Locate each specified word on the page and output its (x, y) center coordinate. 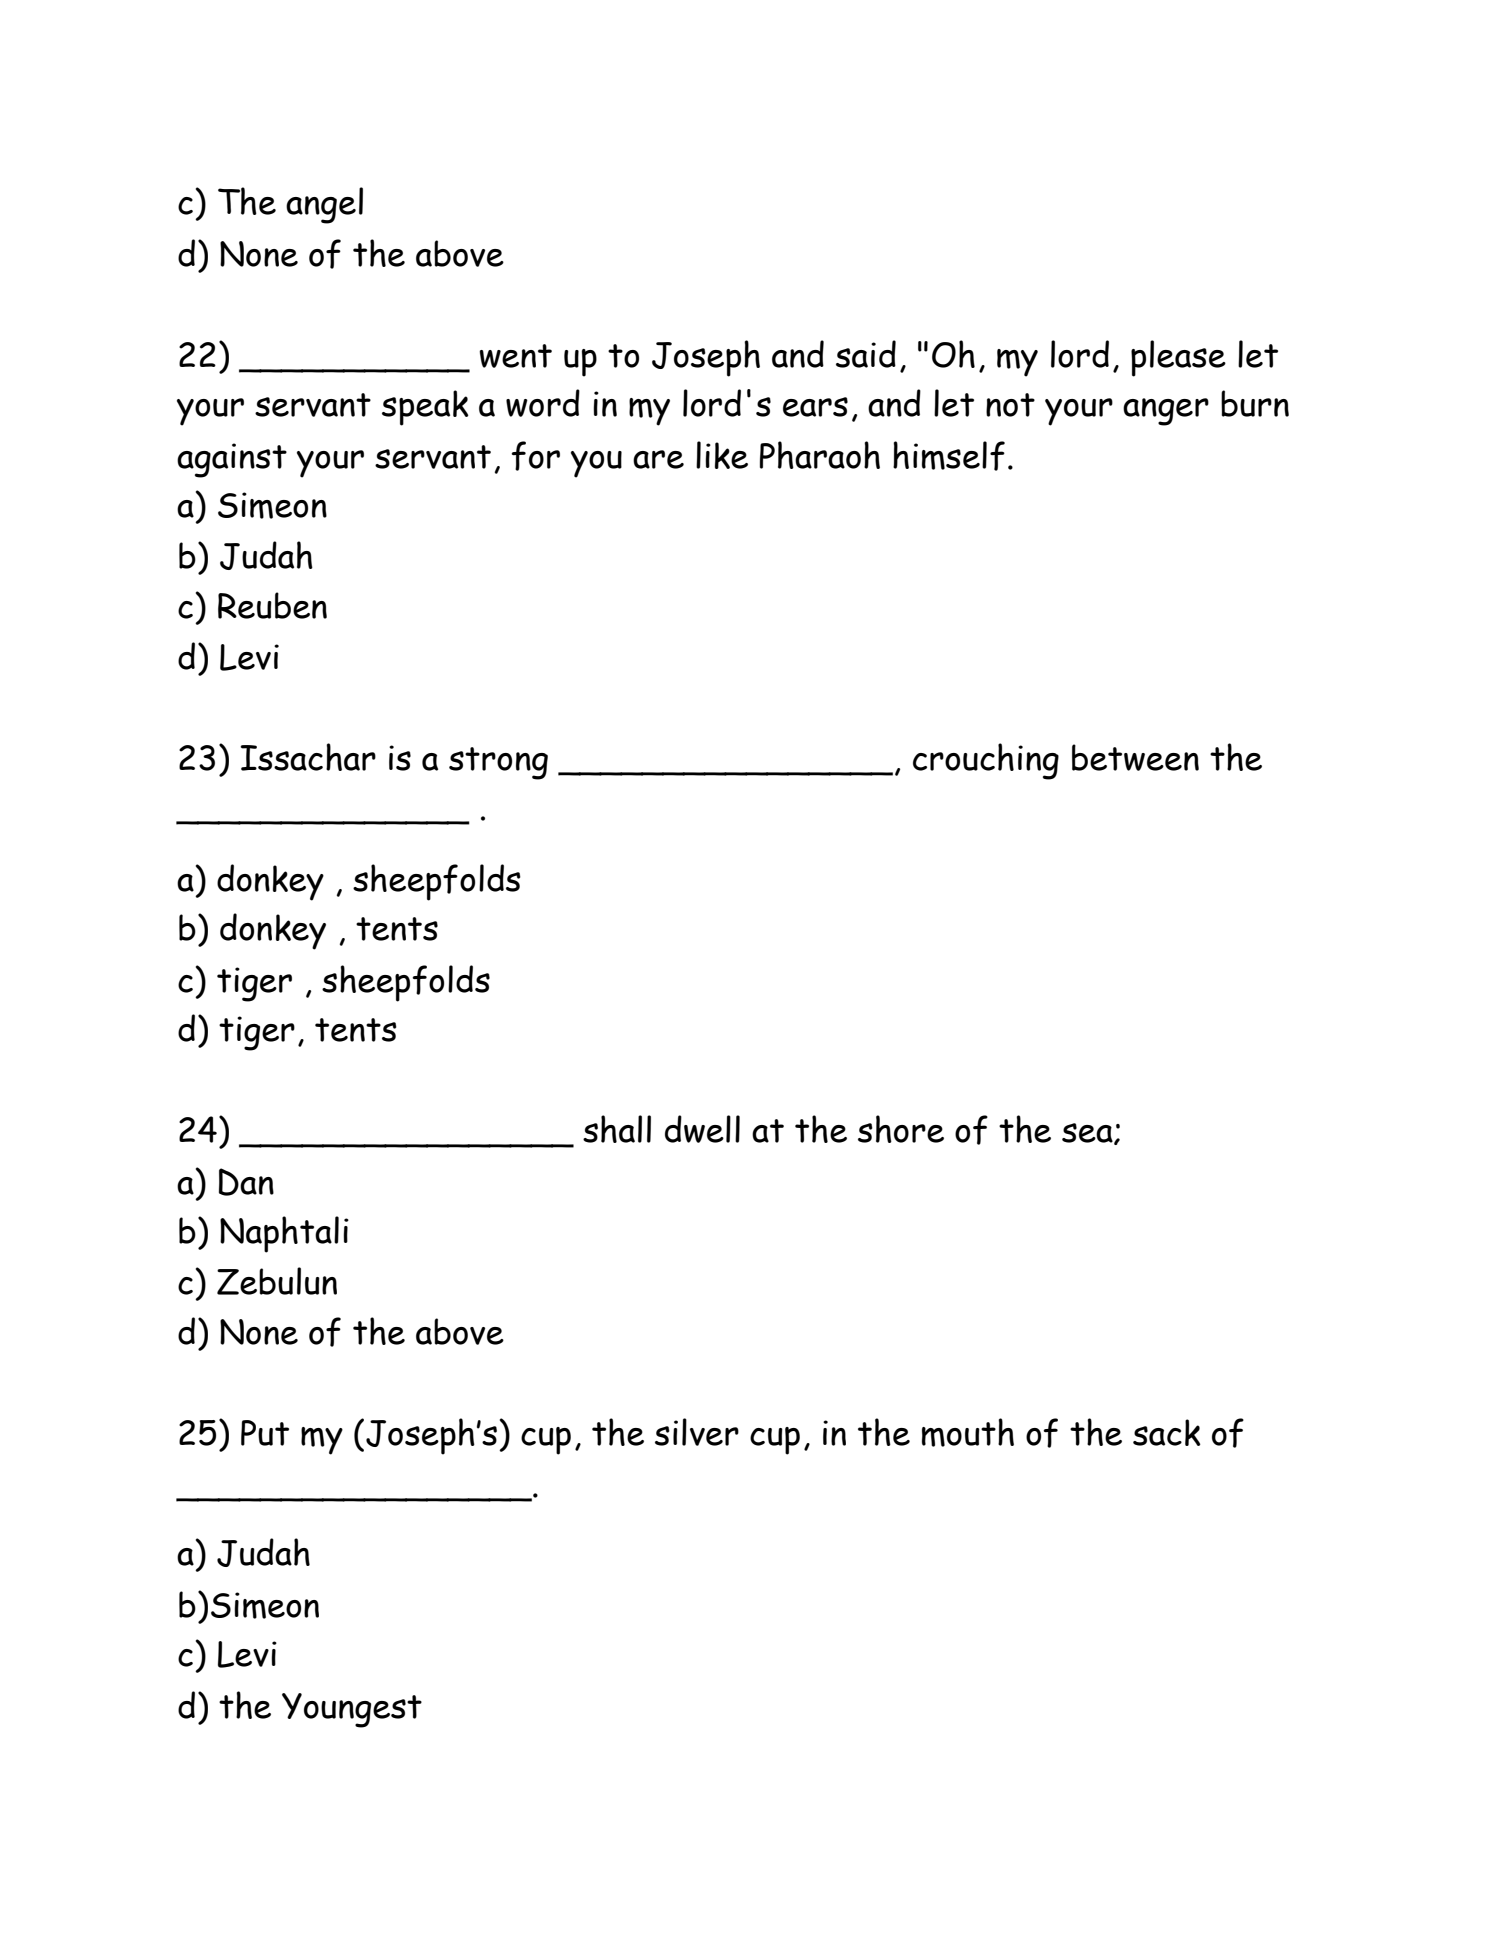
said (866, 354)
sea (1088, 1134)
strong (498, 763)
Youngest (352, 1710)
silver (697, 1432)
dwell (702, 1129)
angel (324, 205)
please (1178, 358)
